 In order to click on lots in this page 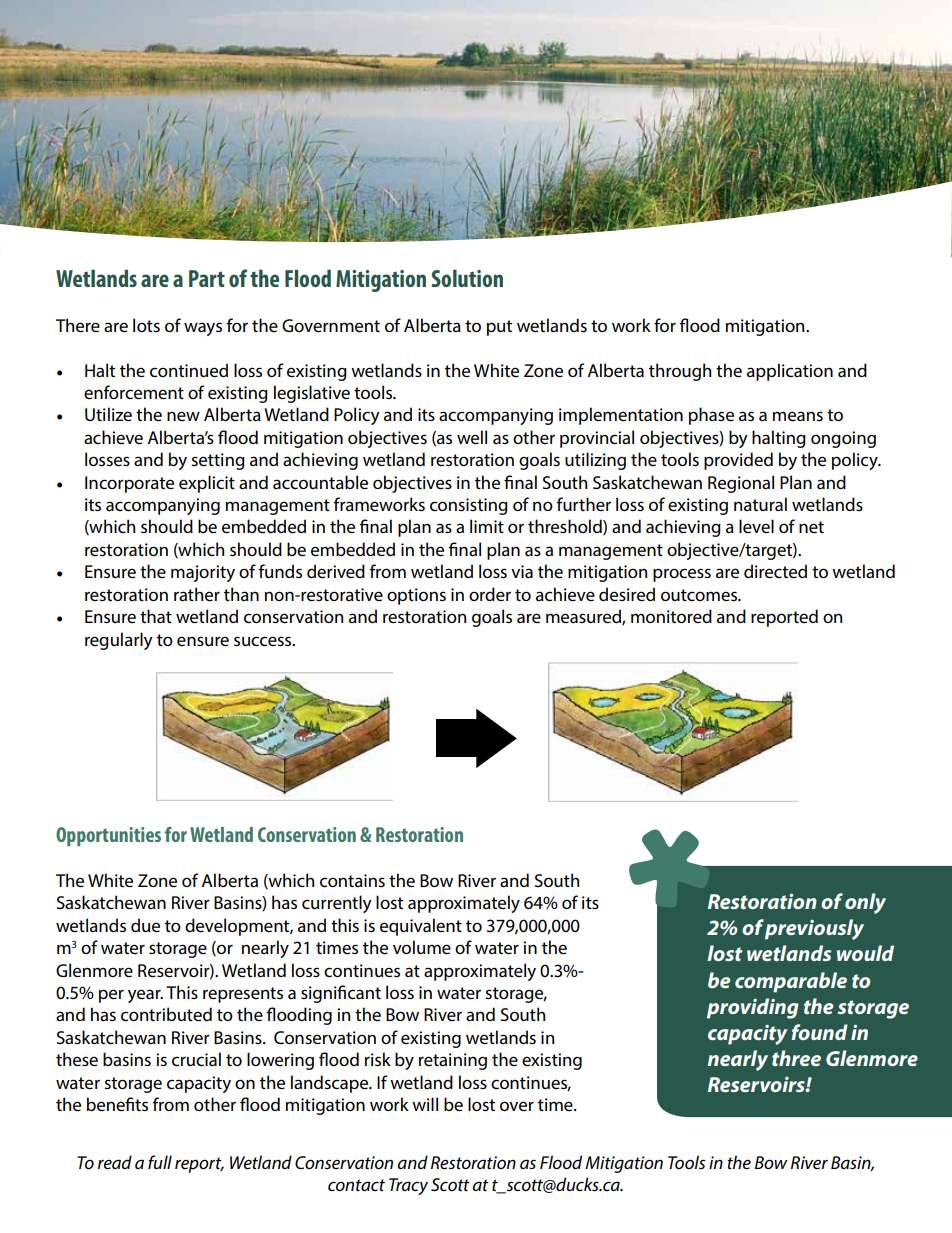, I will do `click(146, 325)`.
